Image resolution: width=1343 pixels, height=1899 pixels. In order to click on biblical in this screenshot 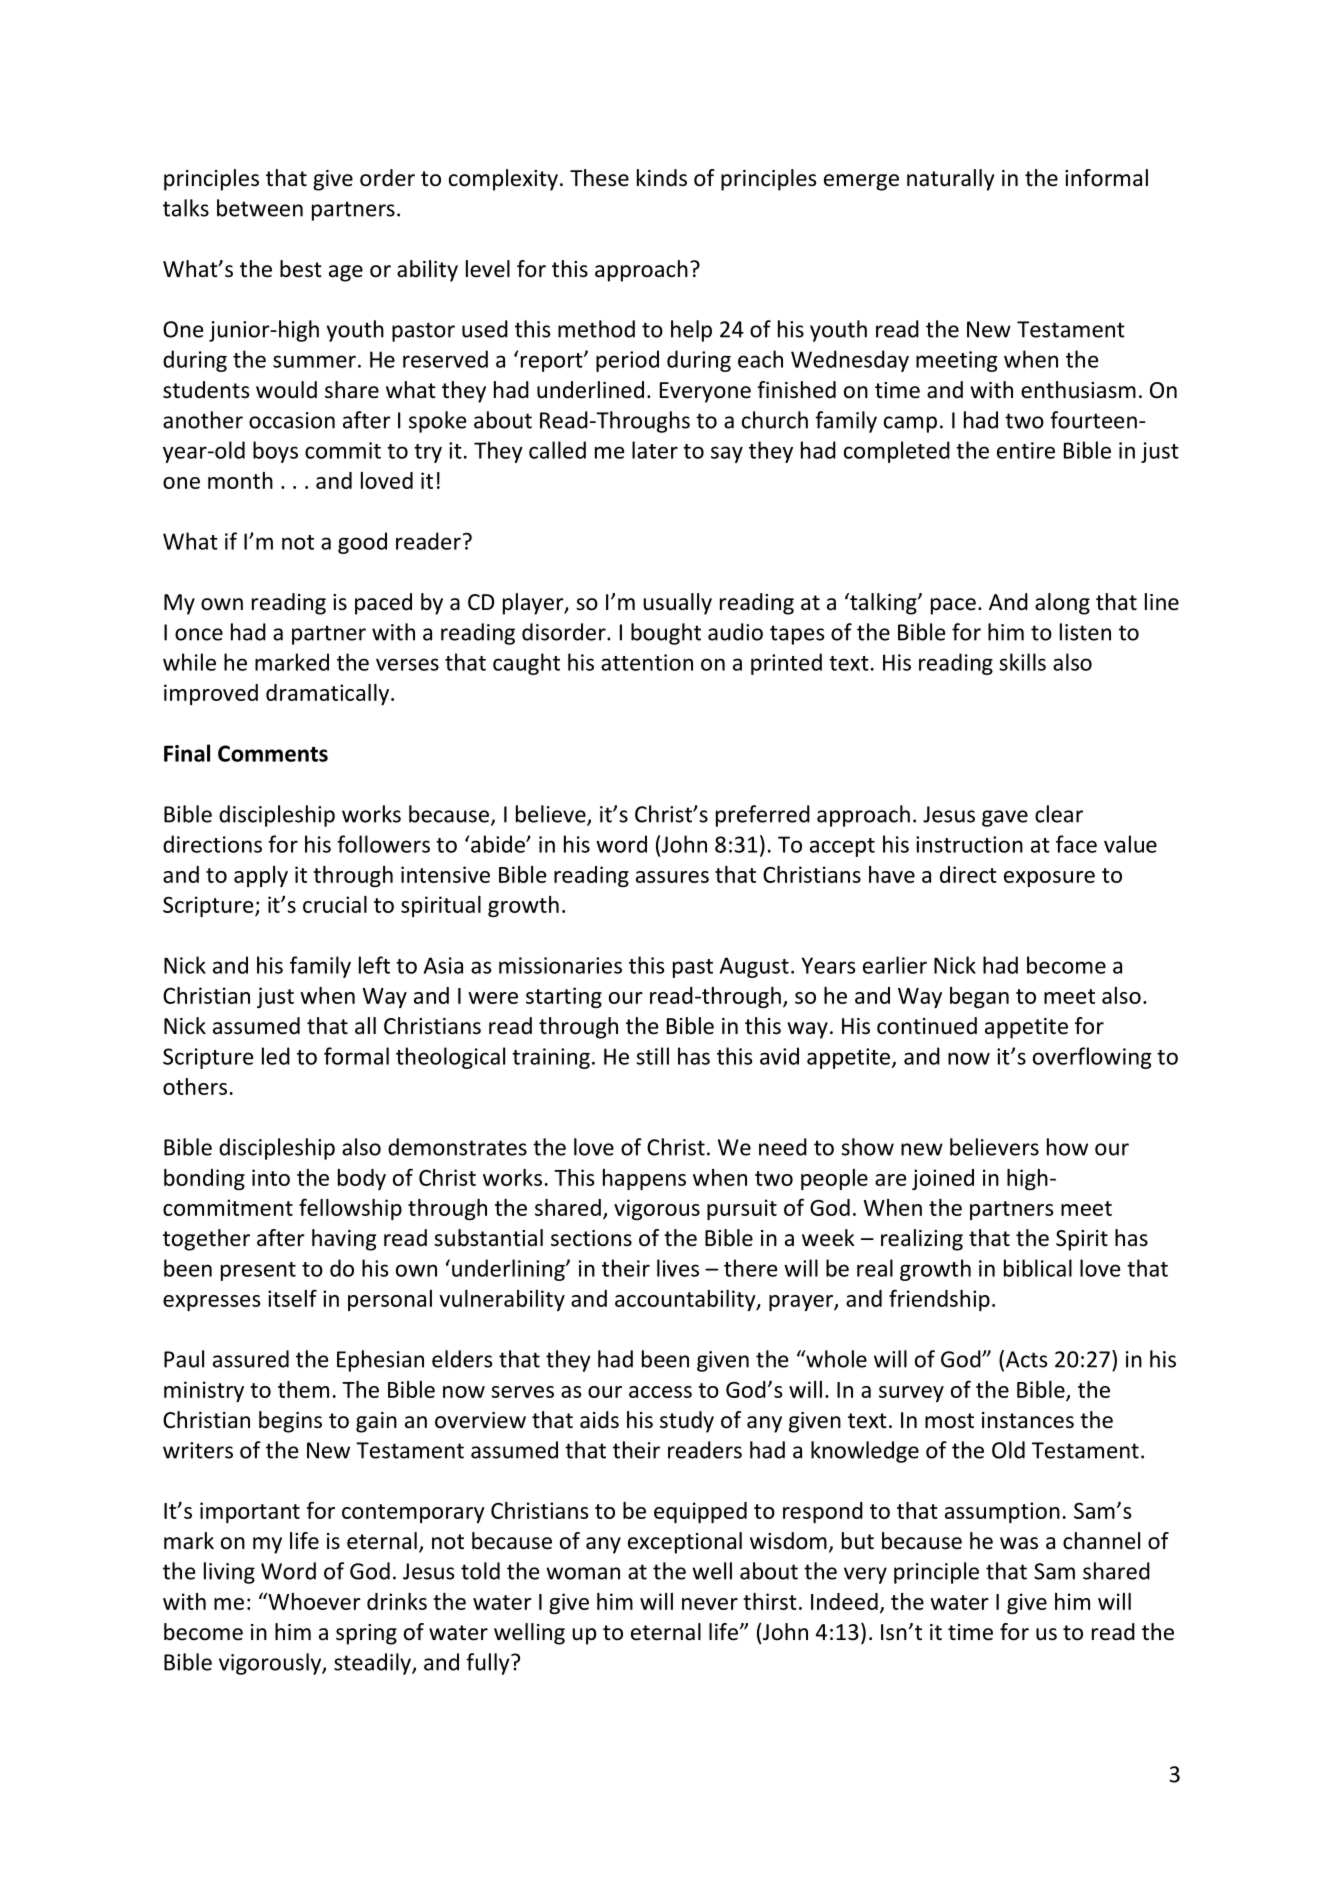, I will do `click(1038, 1268)`.
